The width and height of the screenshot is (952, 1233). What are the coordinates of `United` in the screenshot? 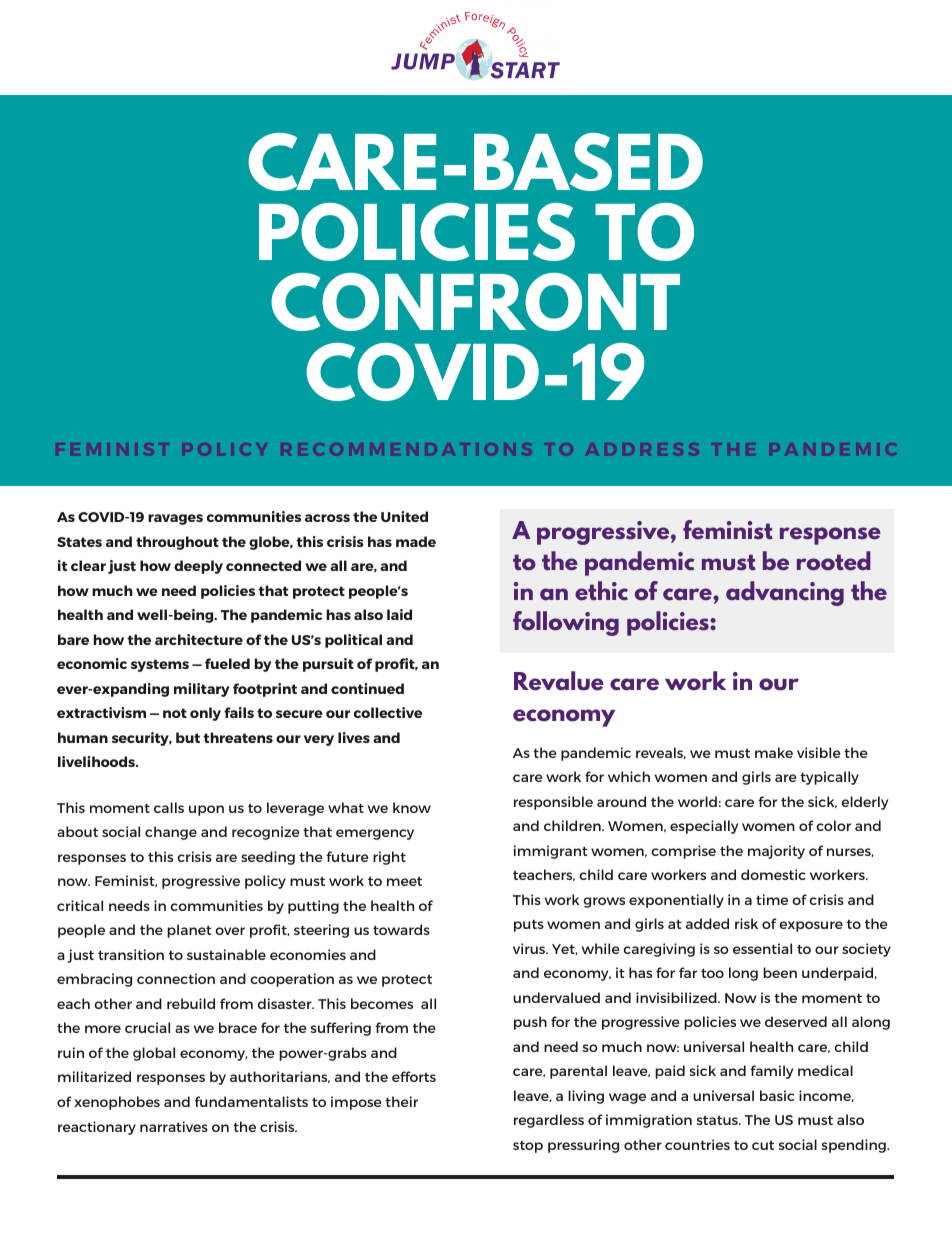 It's located at (404, 516).
